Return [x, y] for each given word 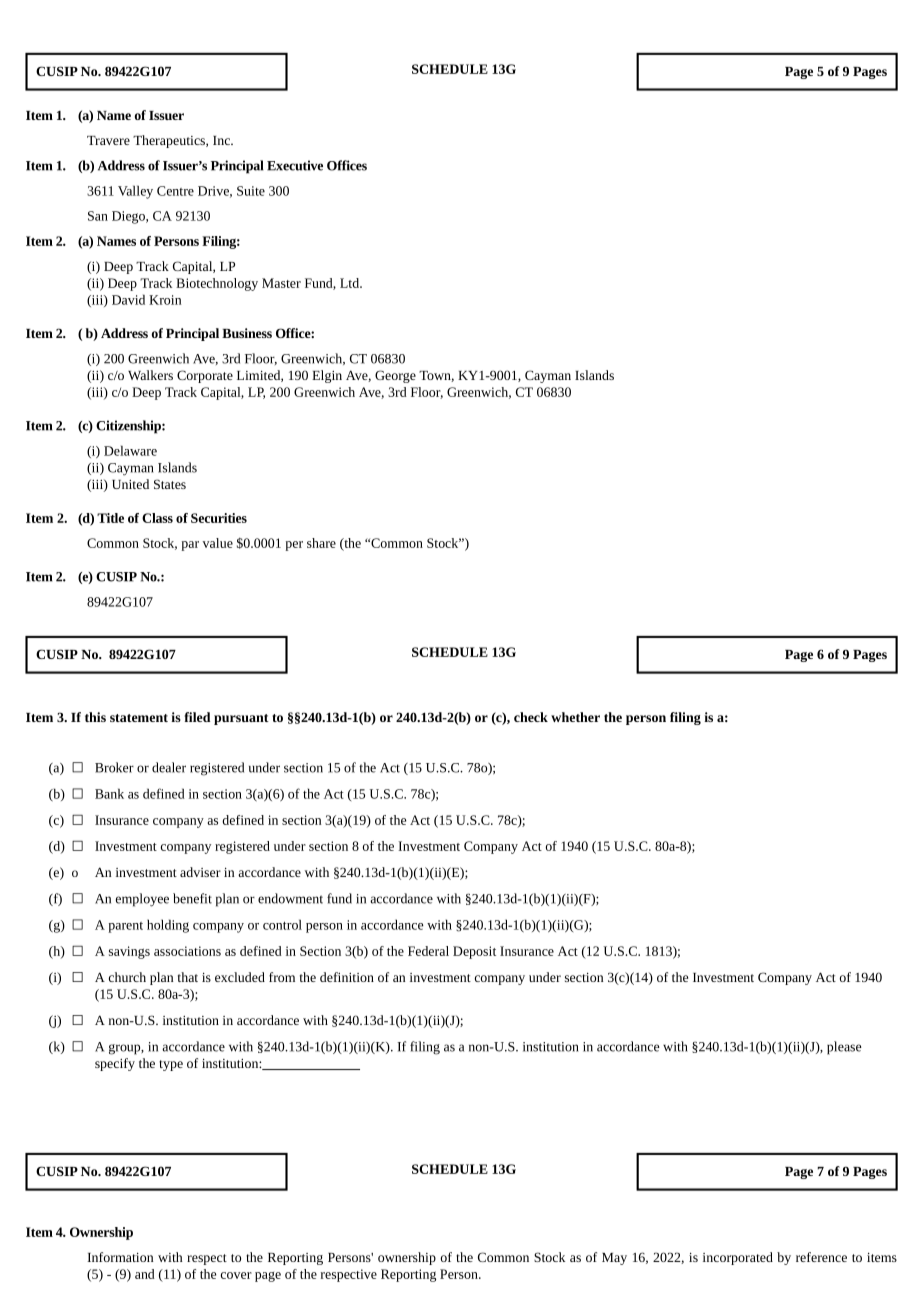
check [531, 717]
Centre [175, 191]
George [395, 376]
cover [236, 1275]
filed [197, 717]
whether [575, 717]
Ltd [351, 283]
